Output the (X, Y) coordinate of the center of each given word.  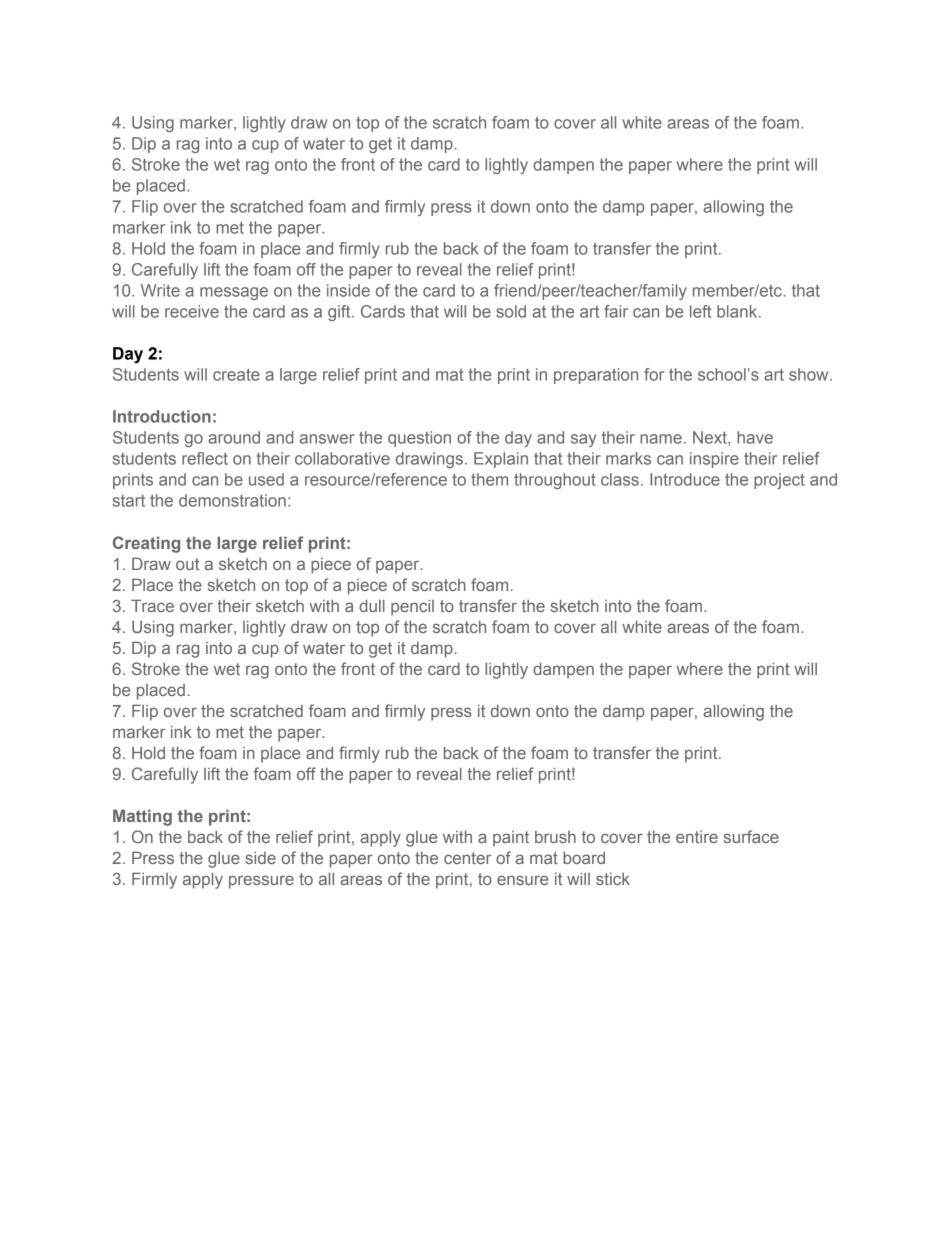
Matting (142, 817)
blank (738, 311)
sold (511, 311)
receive (192, 311)
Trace (152, 605)
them (489, 479)
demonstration (232, 500)
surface (751, 836)
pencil (412, 608)
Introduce (685, 479)
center (467, 858)
